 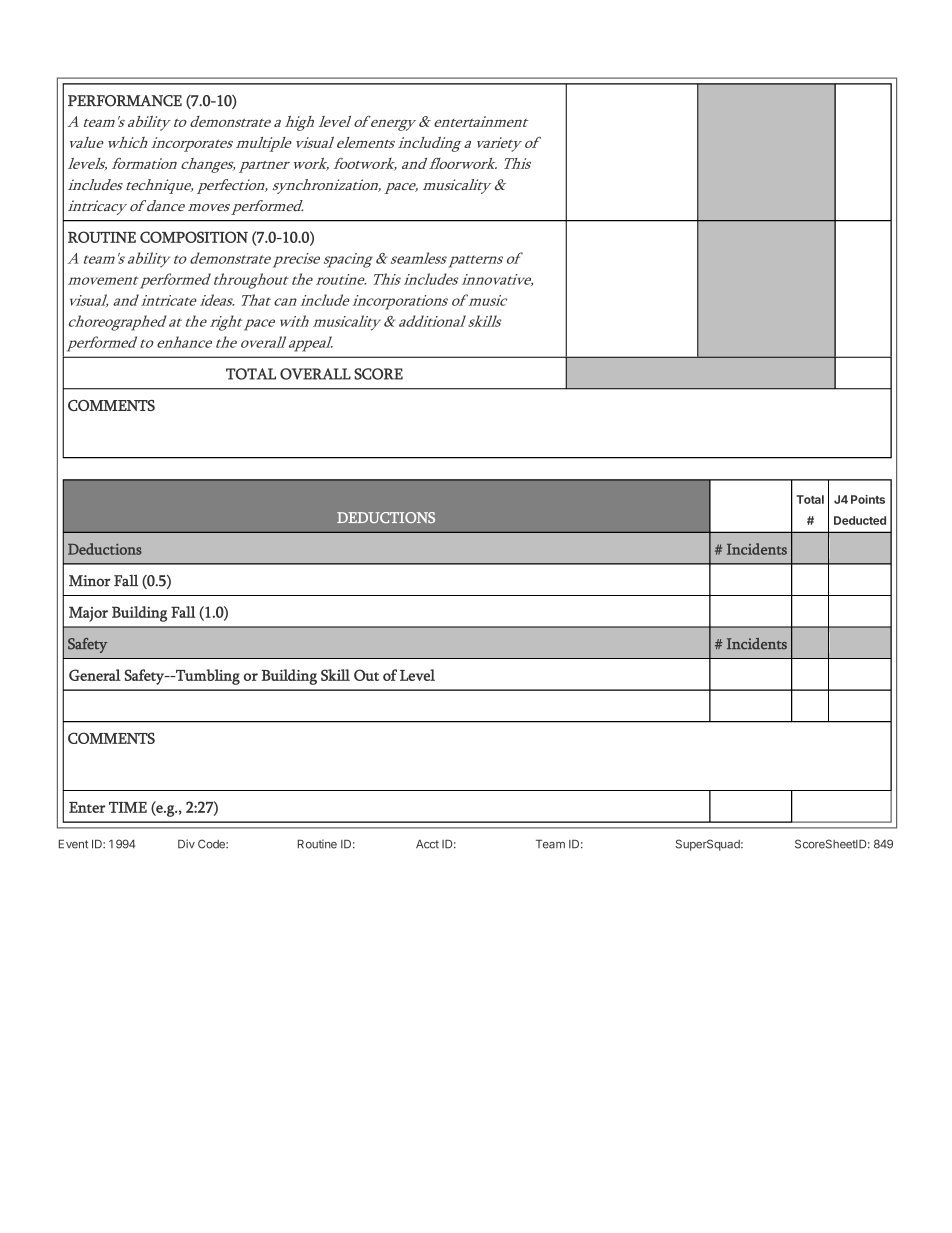 What do you see at coordinates (868, 499) in the screenshot?
I see `Points` at bounding box center [868, 499].
